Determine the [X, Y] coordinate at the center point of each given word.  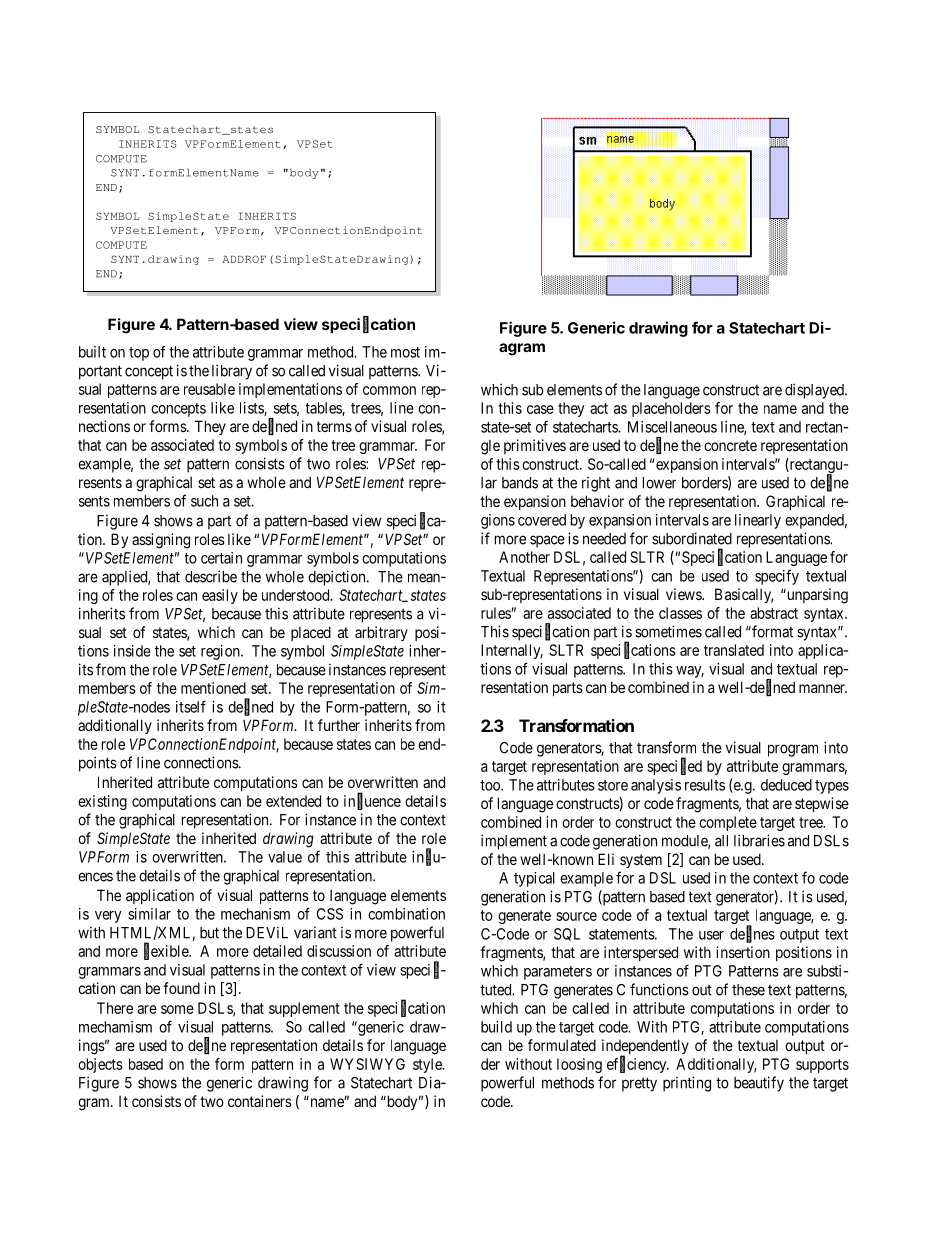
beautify [759, 1084]
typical [534, 879]
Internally [512, 651]
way [690, 672]
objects [100, 1065]
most [405, 352]
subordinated [692, 538]
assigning [161, 541]
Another [524, 557]
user [711, 935]
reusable [209, 389]
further [339, 725]
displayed [815, 391]
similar [149, 914]
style [428, 1065]
